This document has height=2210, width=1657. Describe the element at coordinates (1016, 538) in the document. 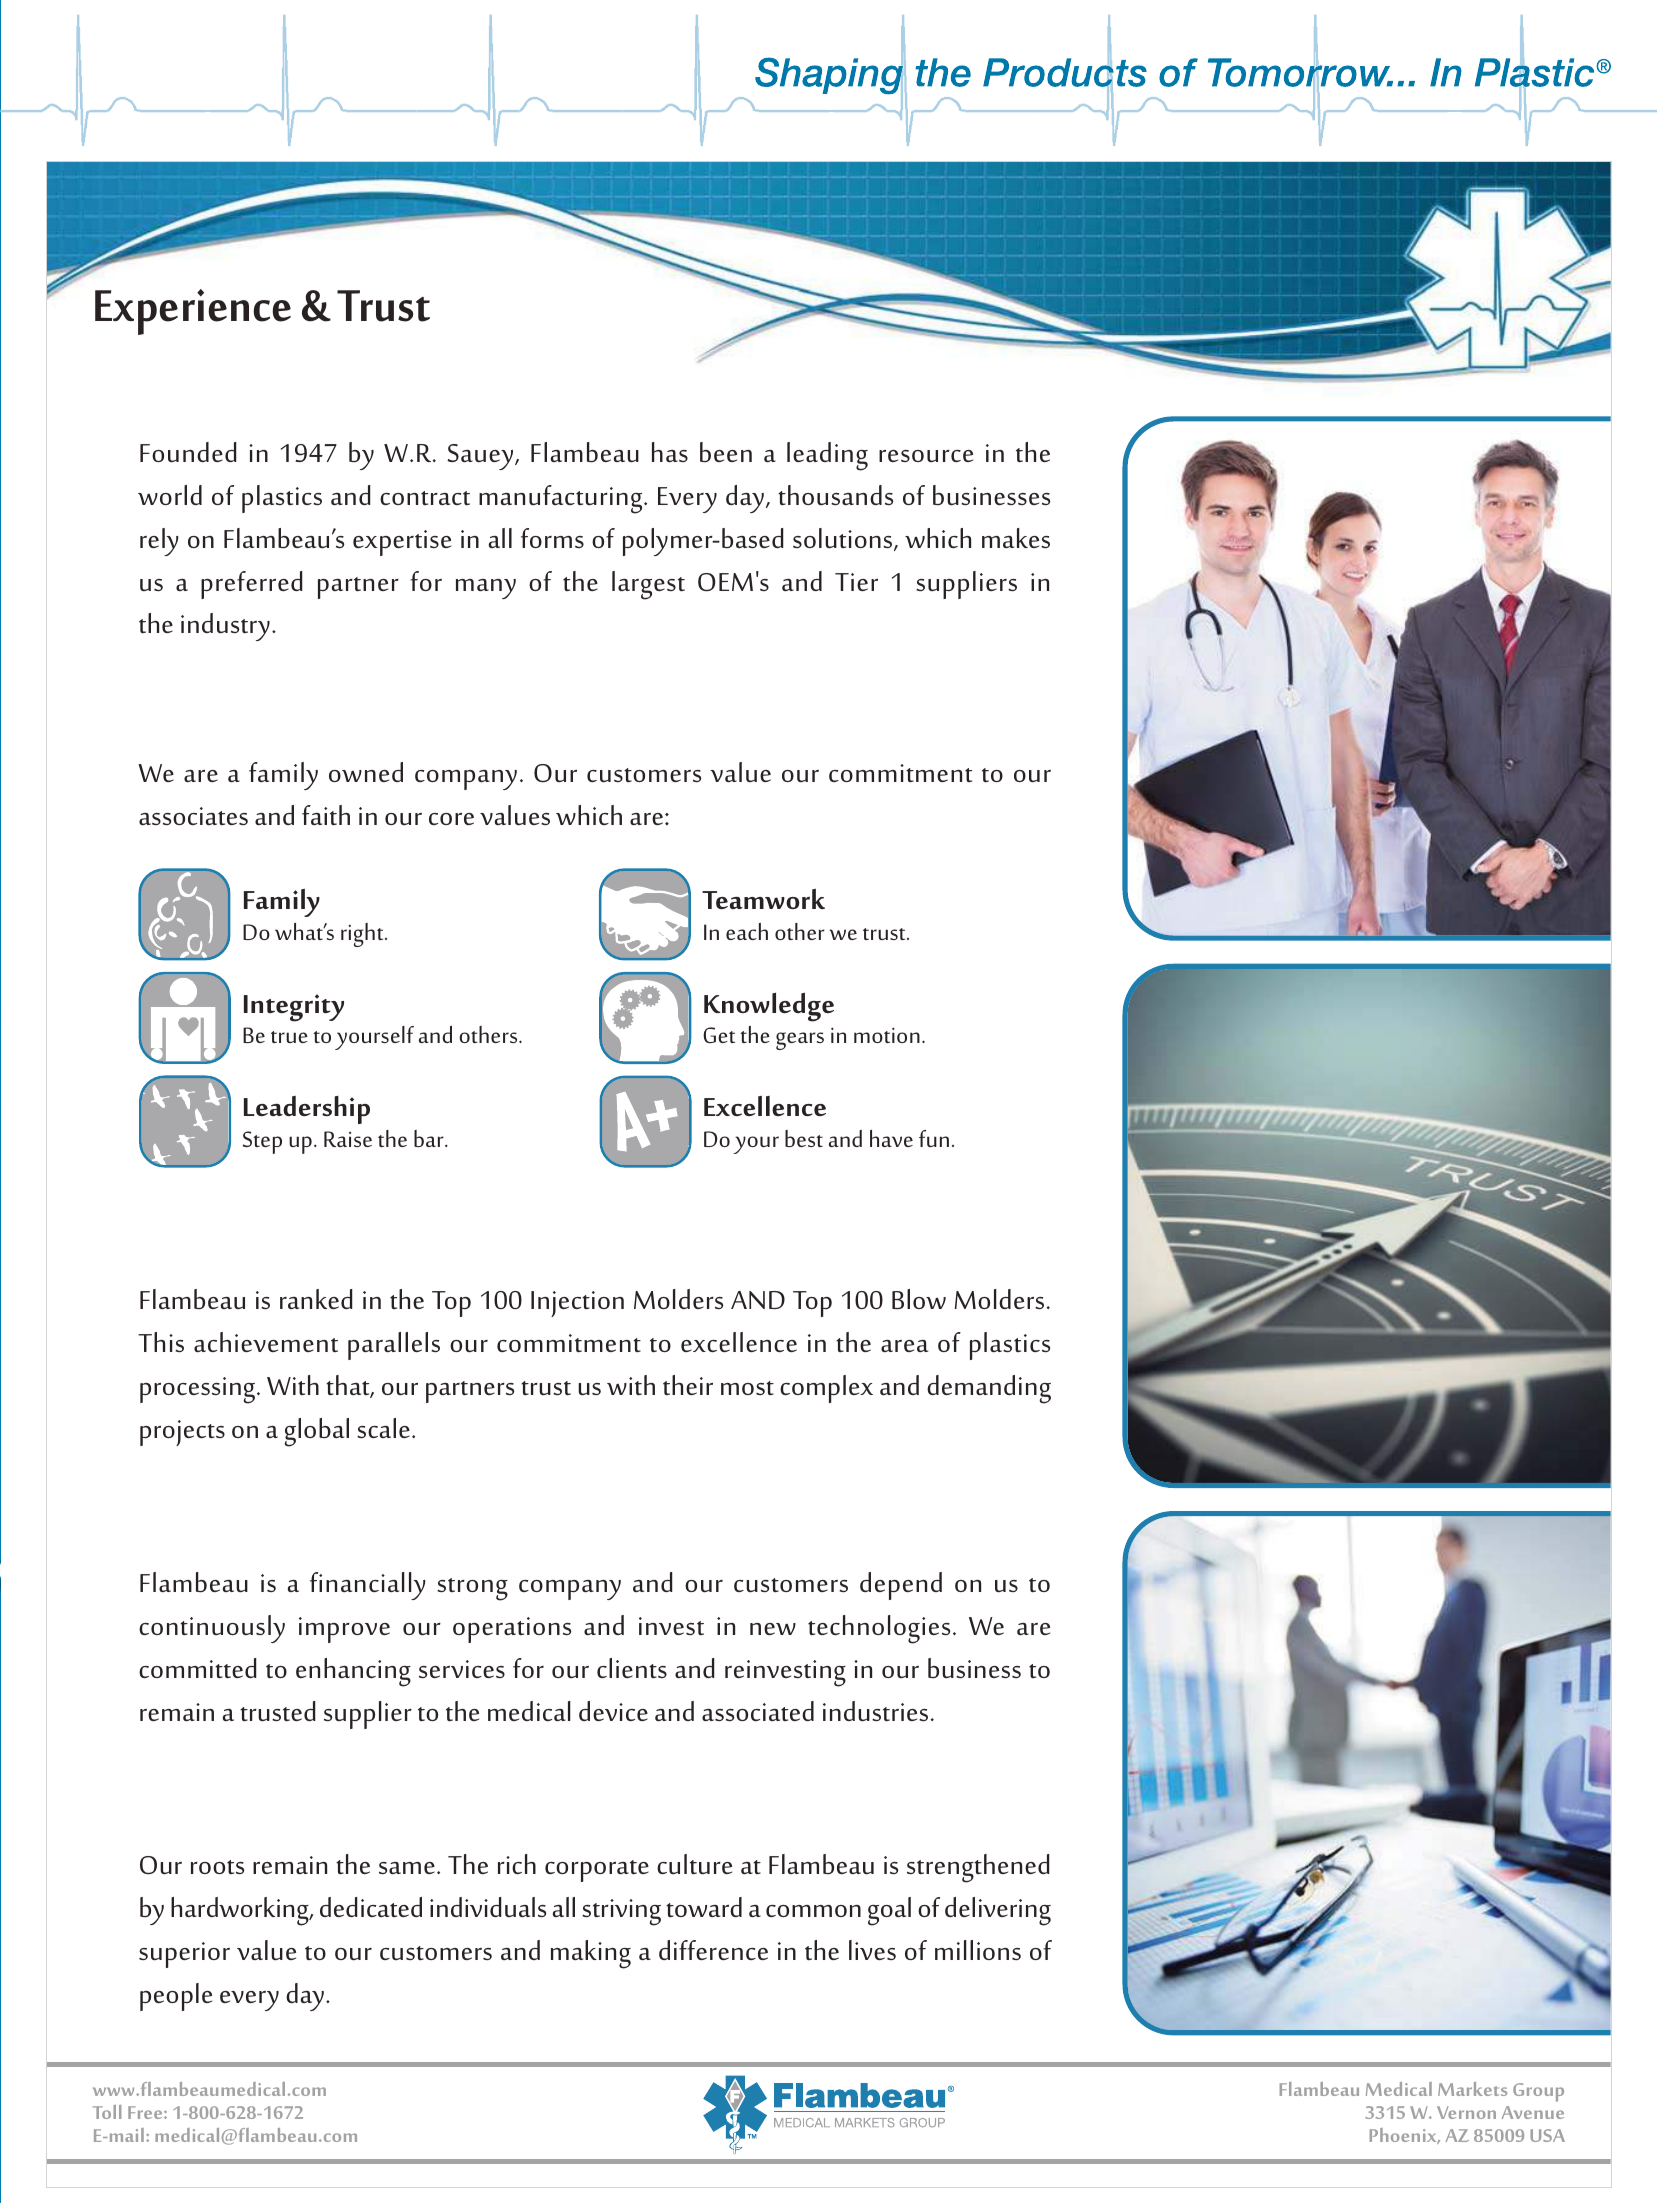

I see `makes` at that location.
